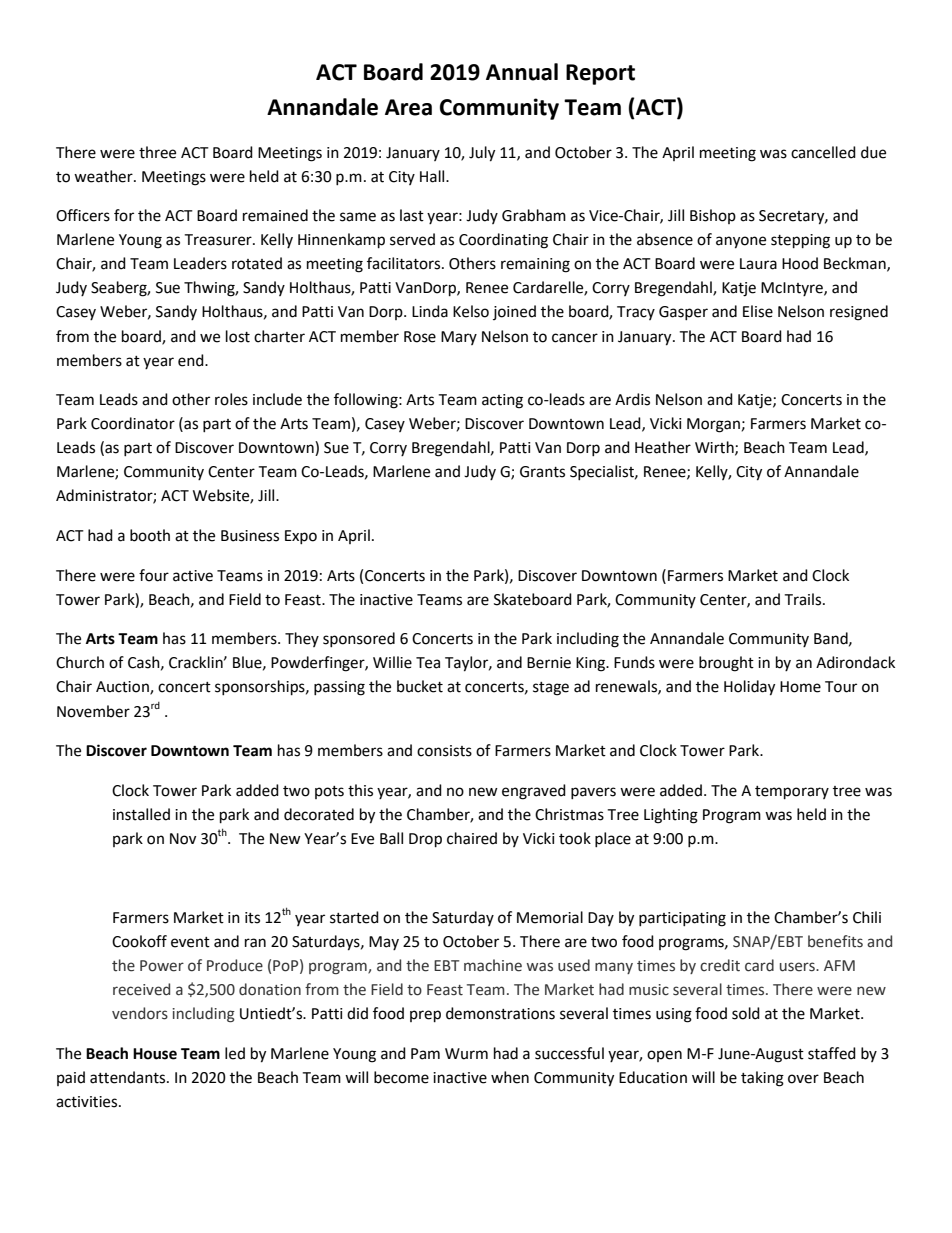 This page has height=1233, width=952. Describe the element at coordinates (823, 152) in the page. I see `cancelled` at that location.
